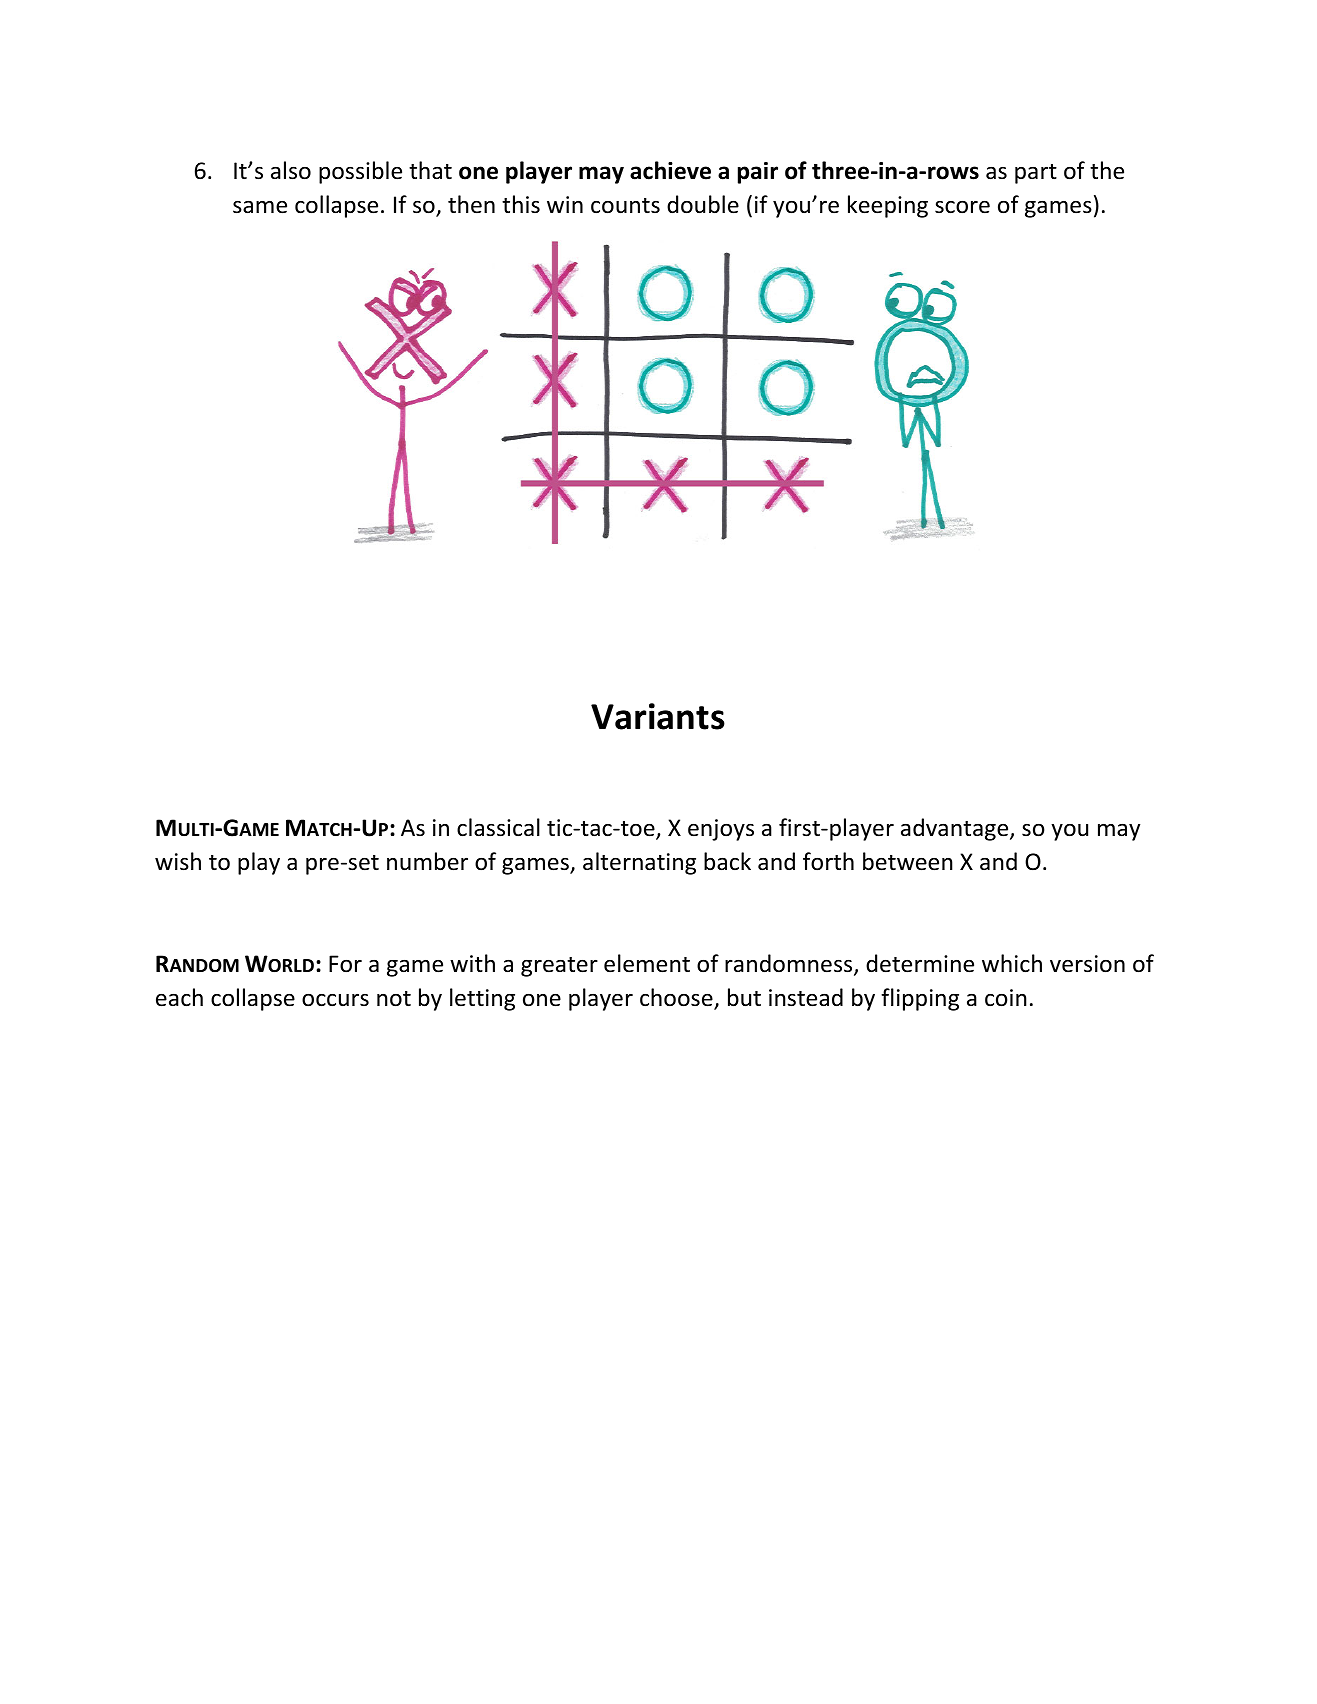 This screenshot has height=1704, width=1317. Describe the element at coordinates (721, 830) in the screenshot. I see `enjoys` at that location.
